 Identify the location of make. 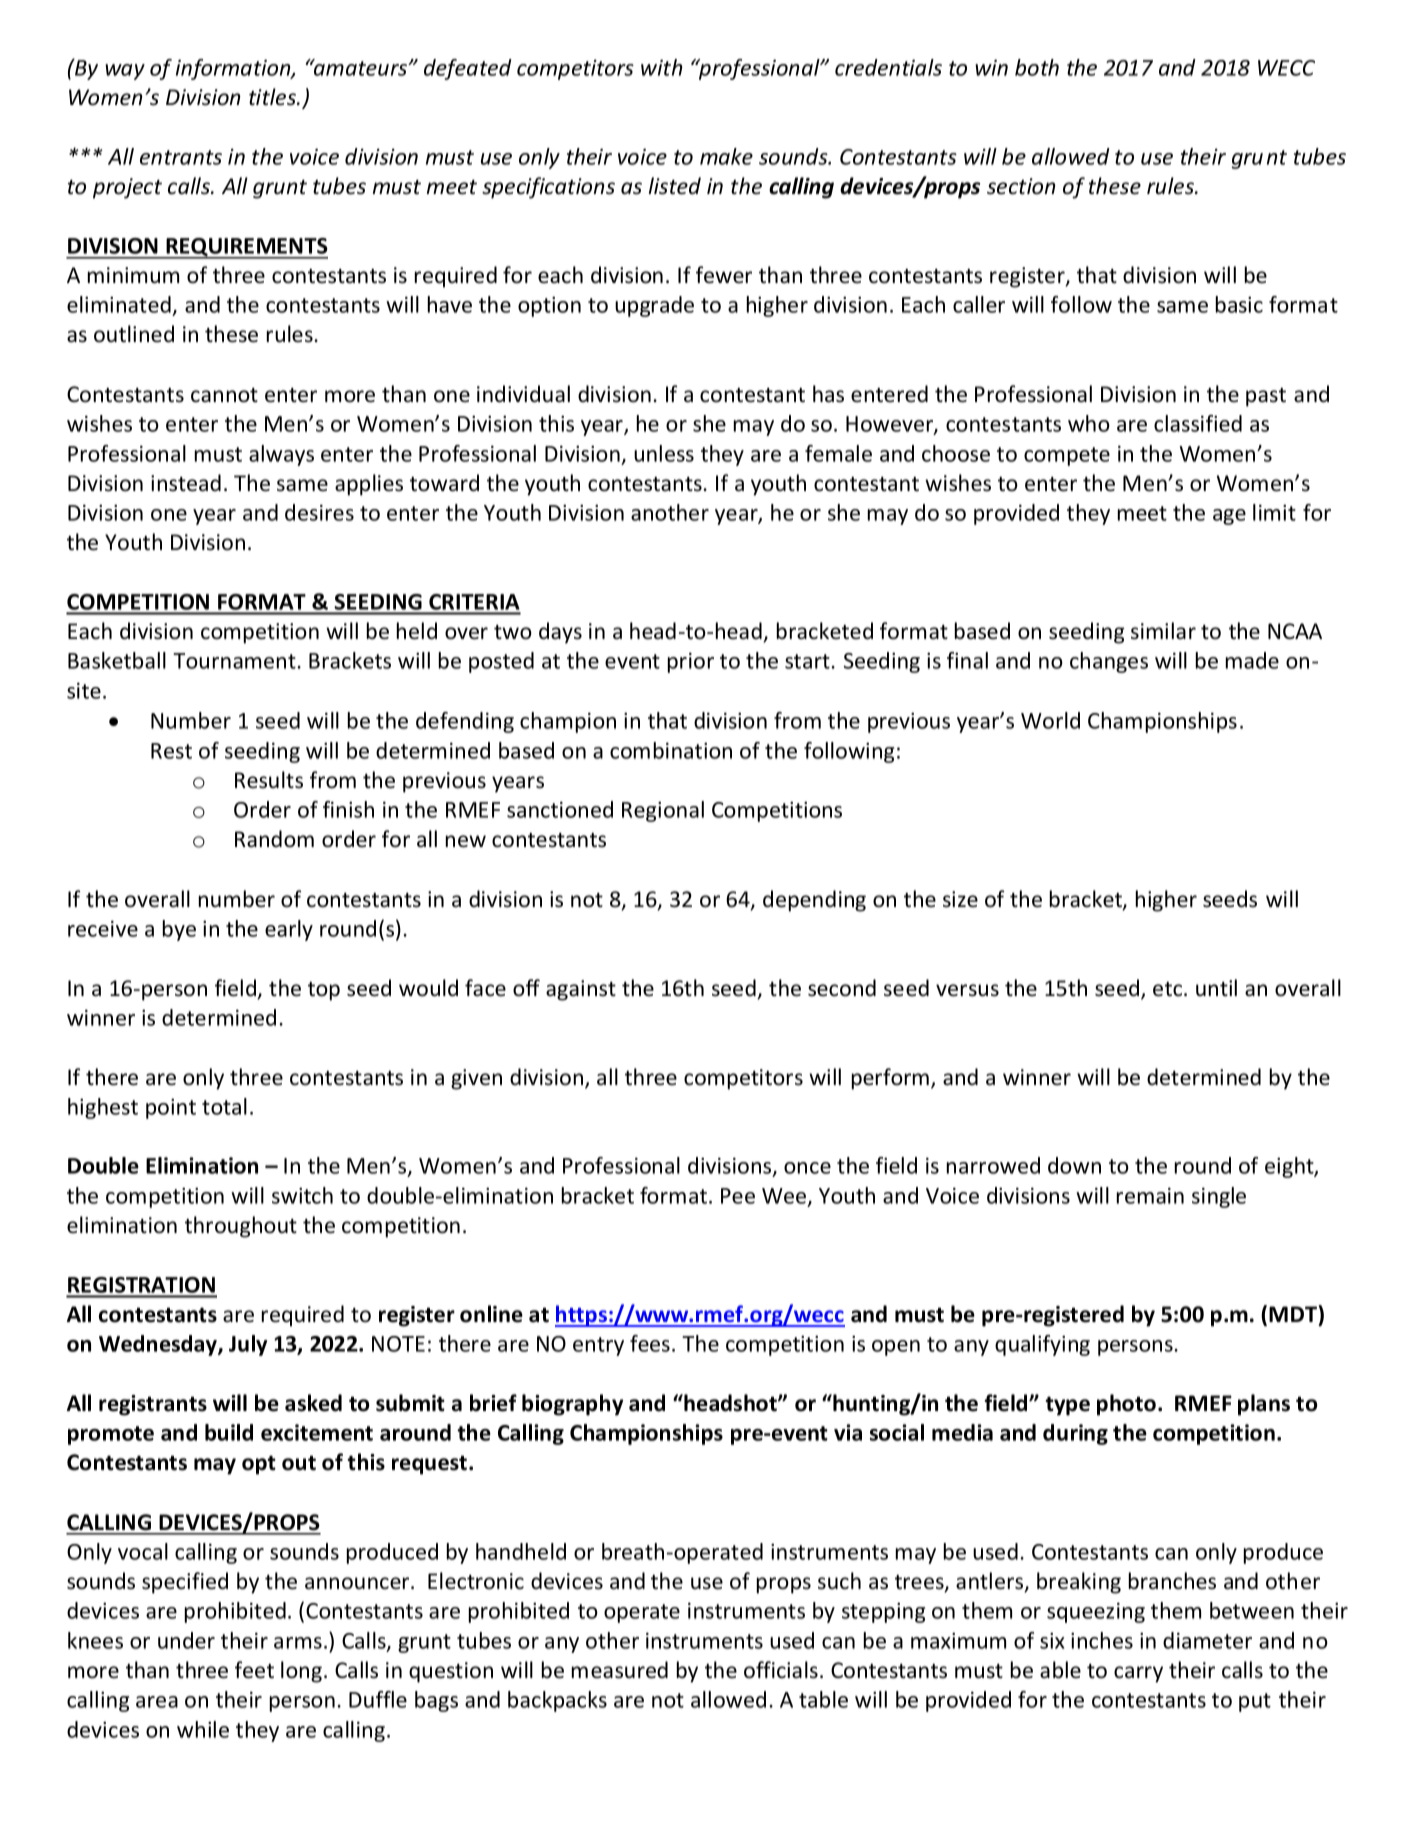
(726, 156).
